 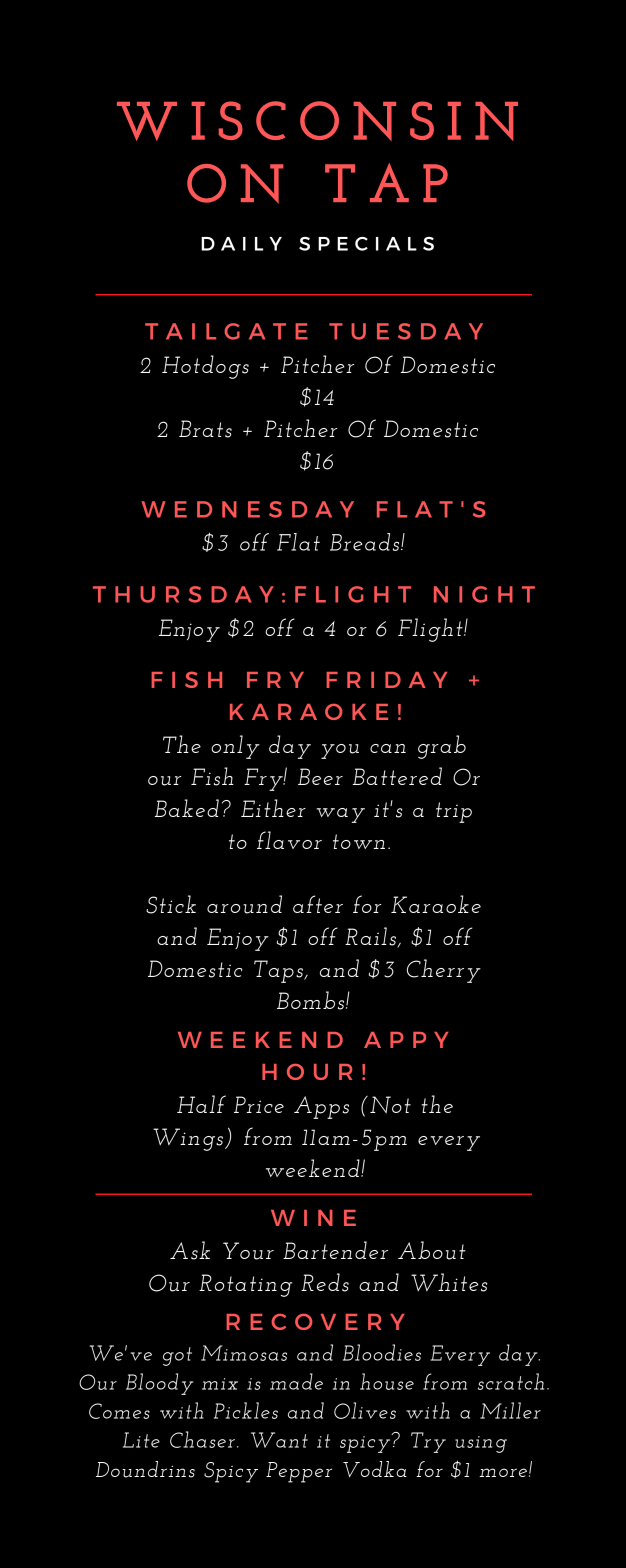 What do you see at coordinates (321, 1107) in the image?
I see `Apps` at bounding box center [321, 1107].
